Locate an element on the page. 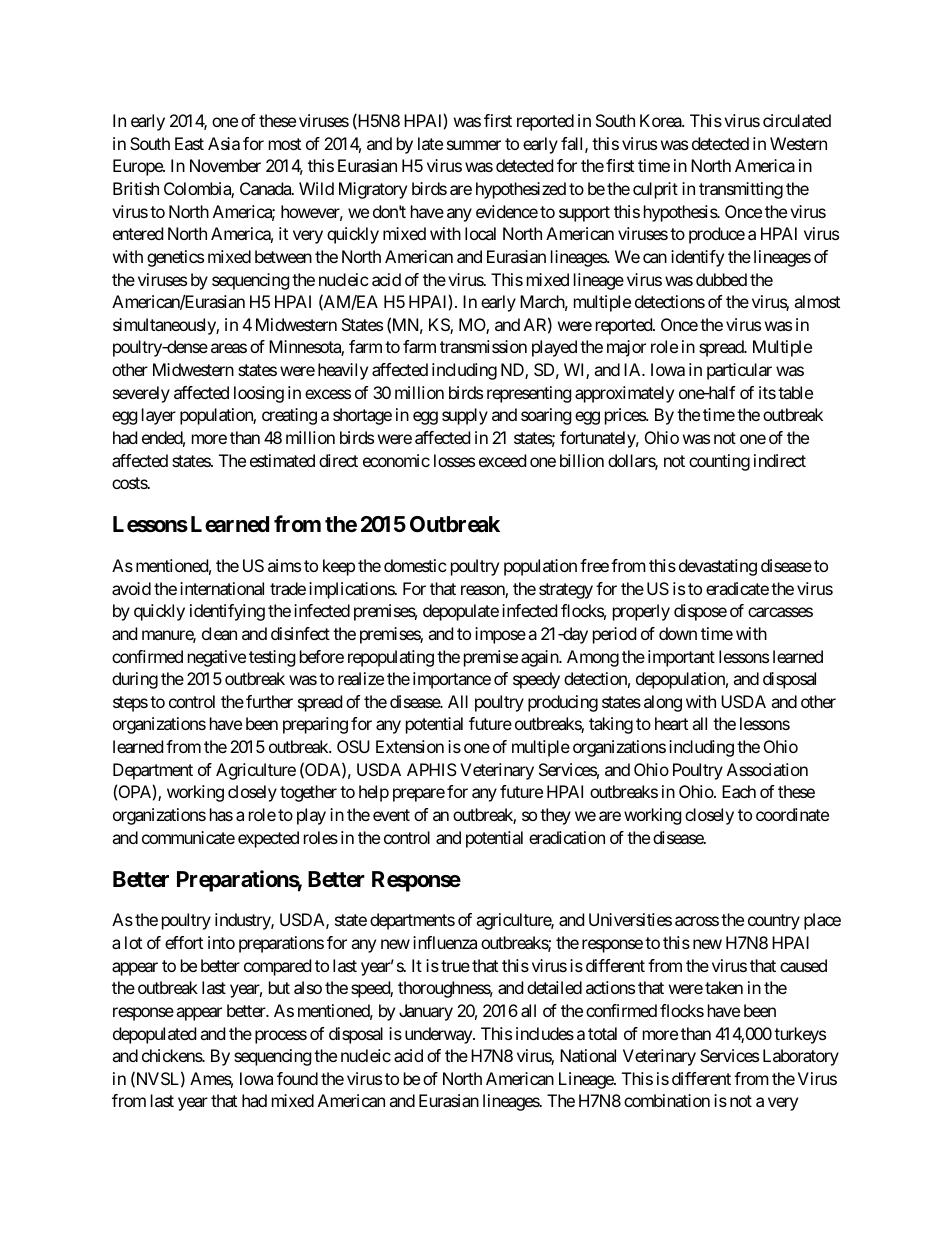 This document has width=952, height=1233. clean is located at coordinates (219, 633).
